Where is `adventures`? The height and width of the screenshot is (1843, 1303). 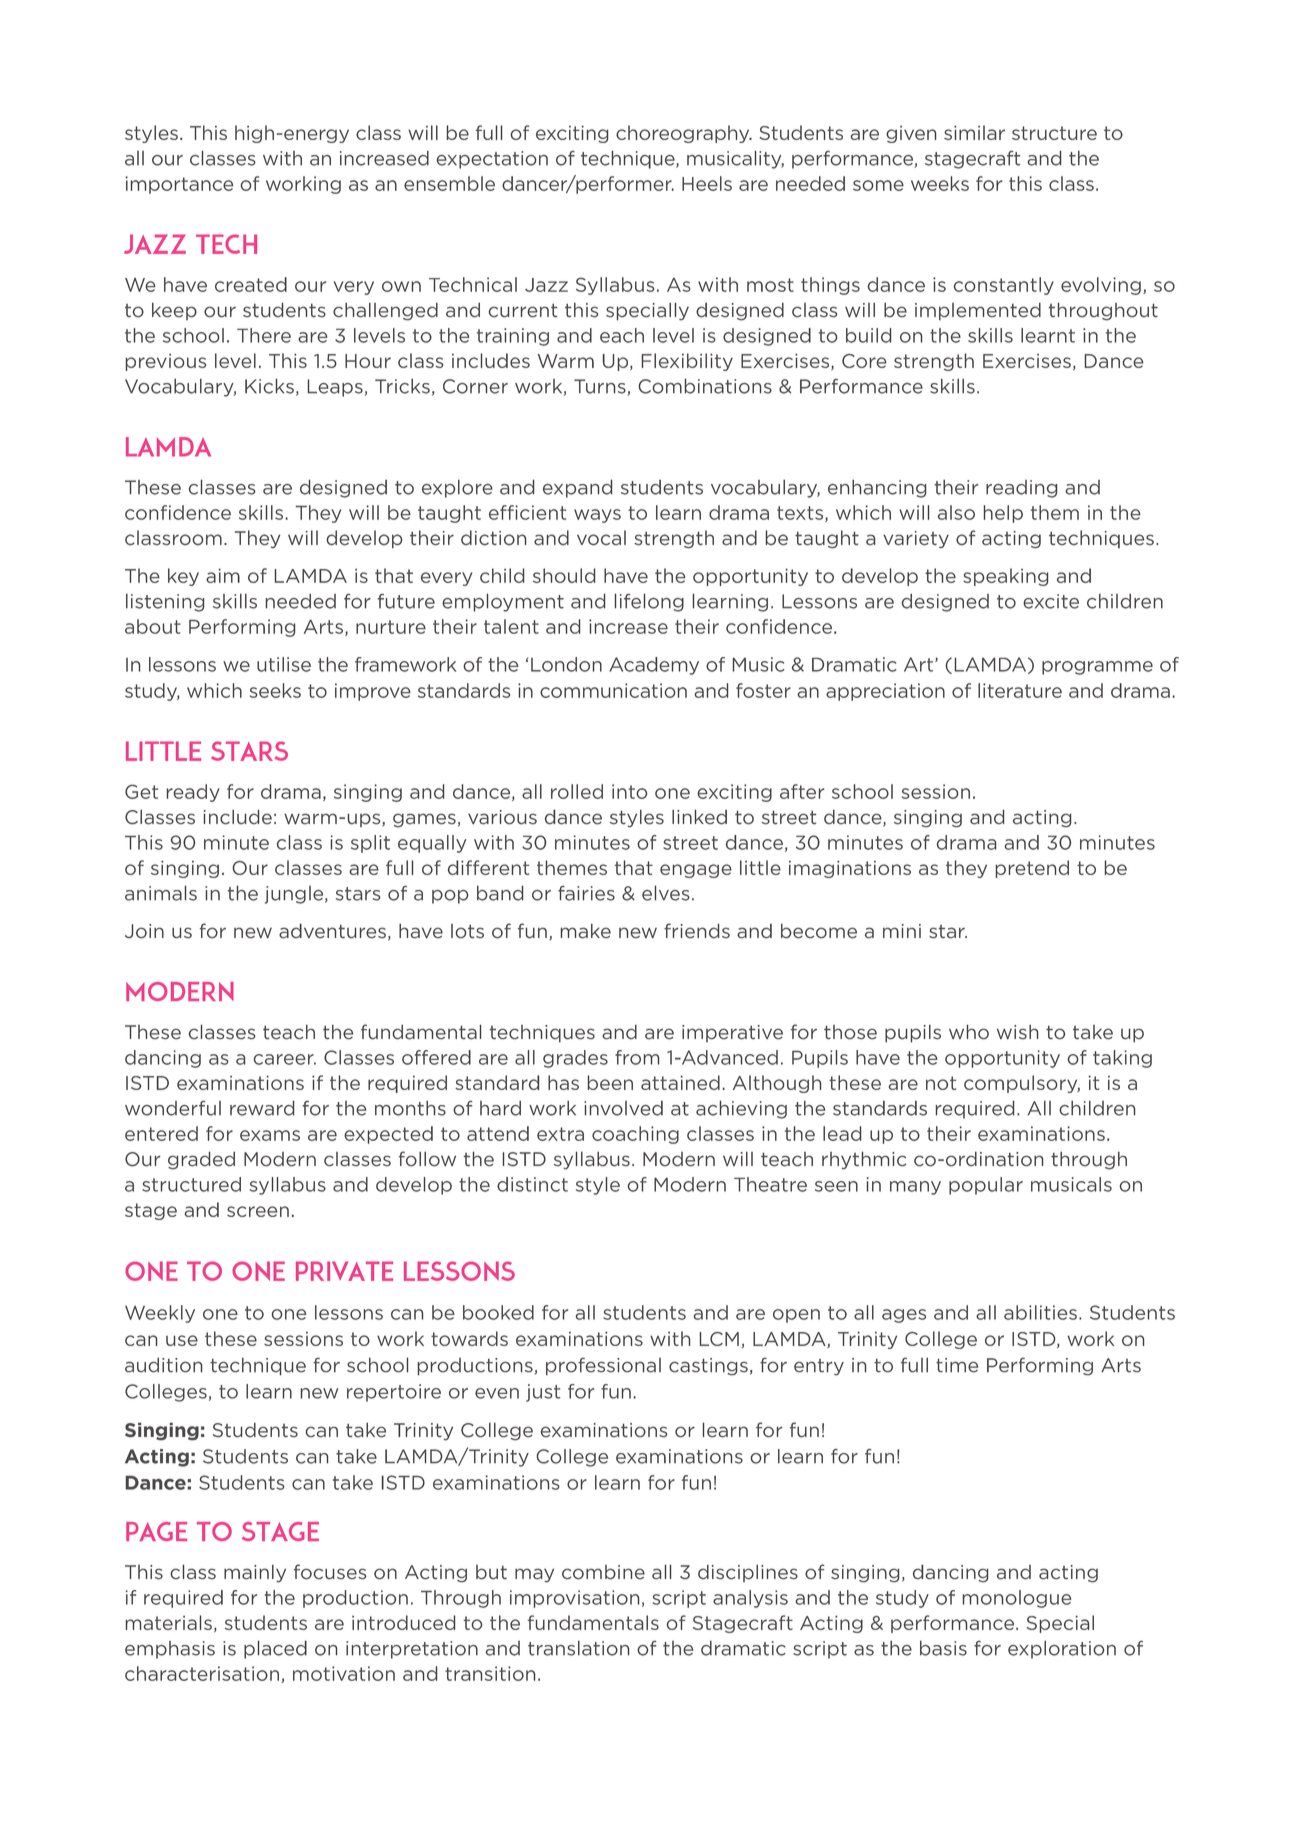 adventures is located at coordinates (332, 931).
